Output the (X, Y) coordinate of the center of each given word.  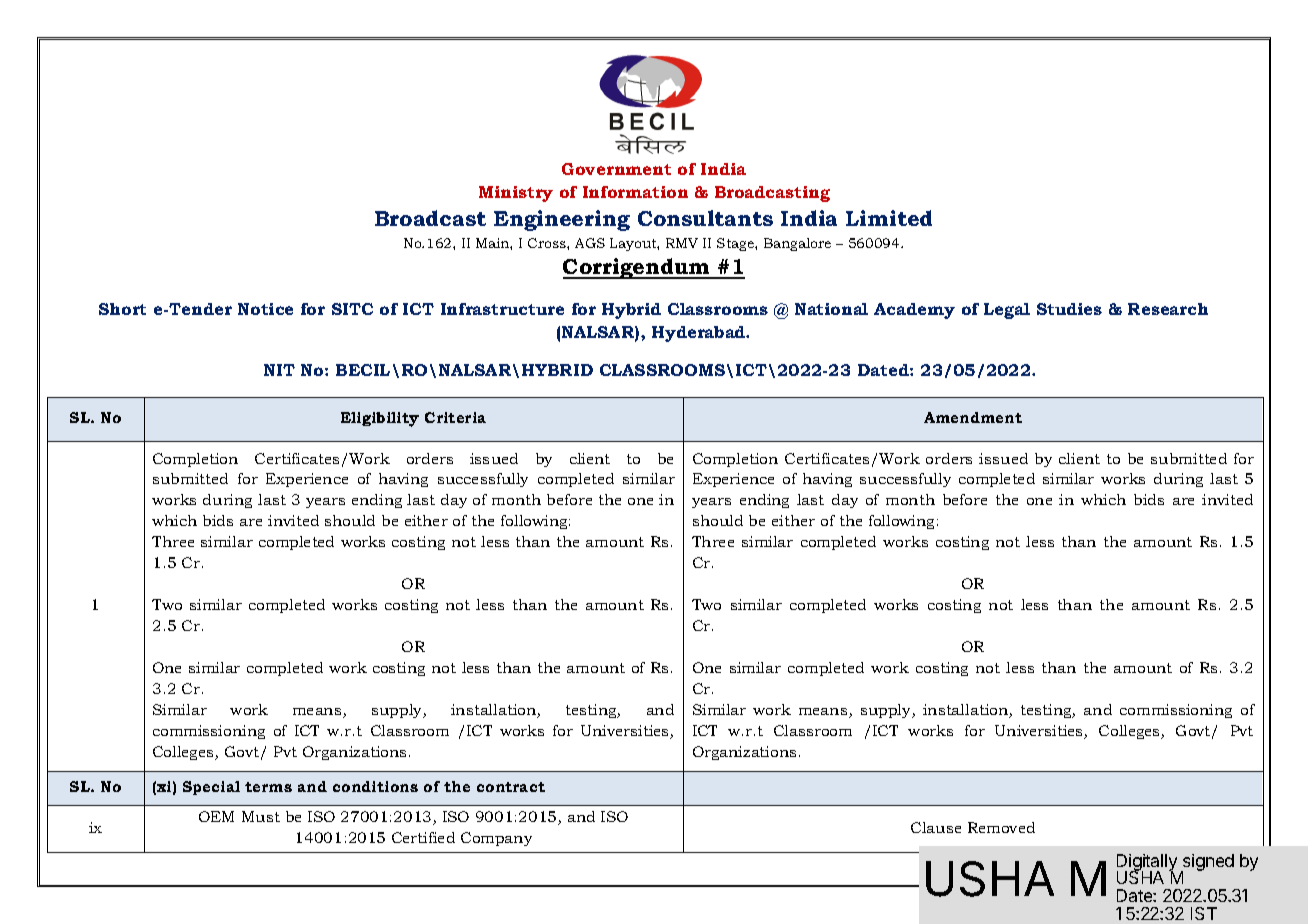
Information (635, 192)
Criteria (455, 417)
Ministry (516, 194)
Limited (889, 218)
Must (261, 816)
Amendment (973, 417)
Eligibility (380, 419)
